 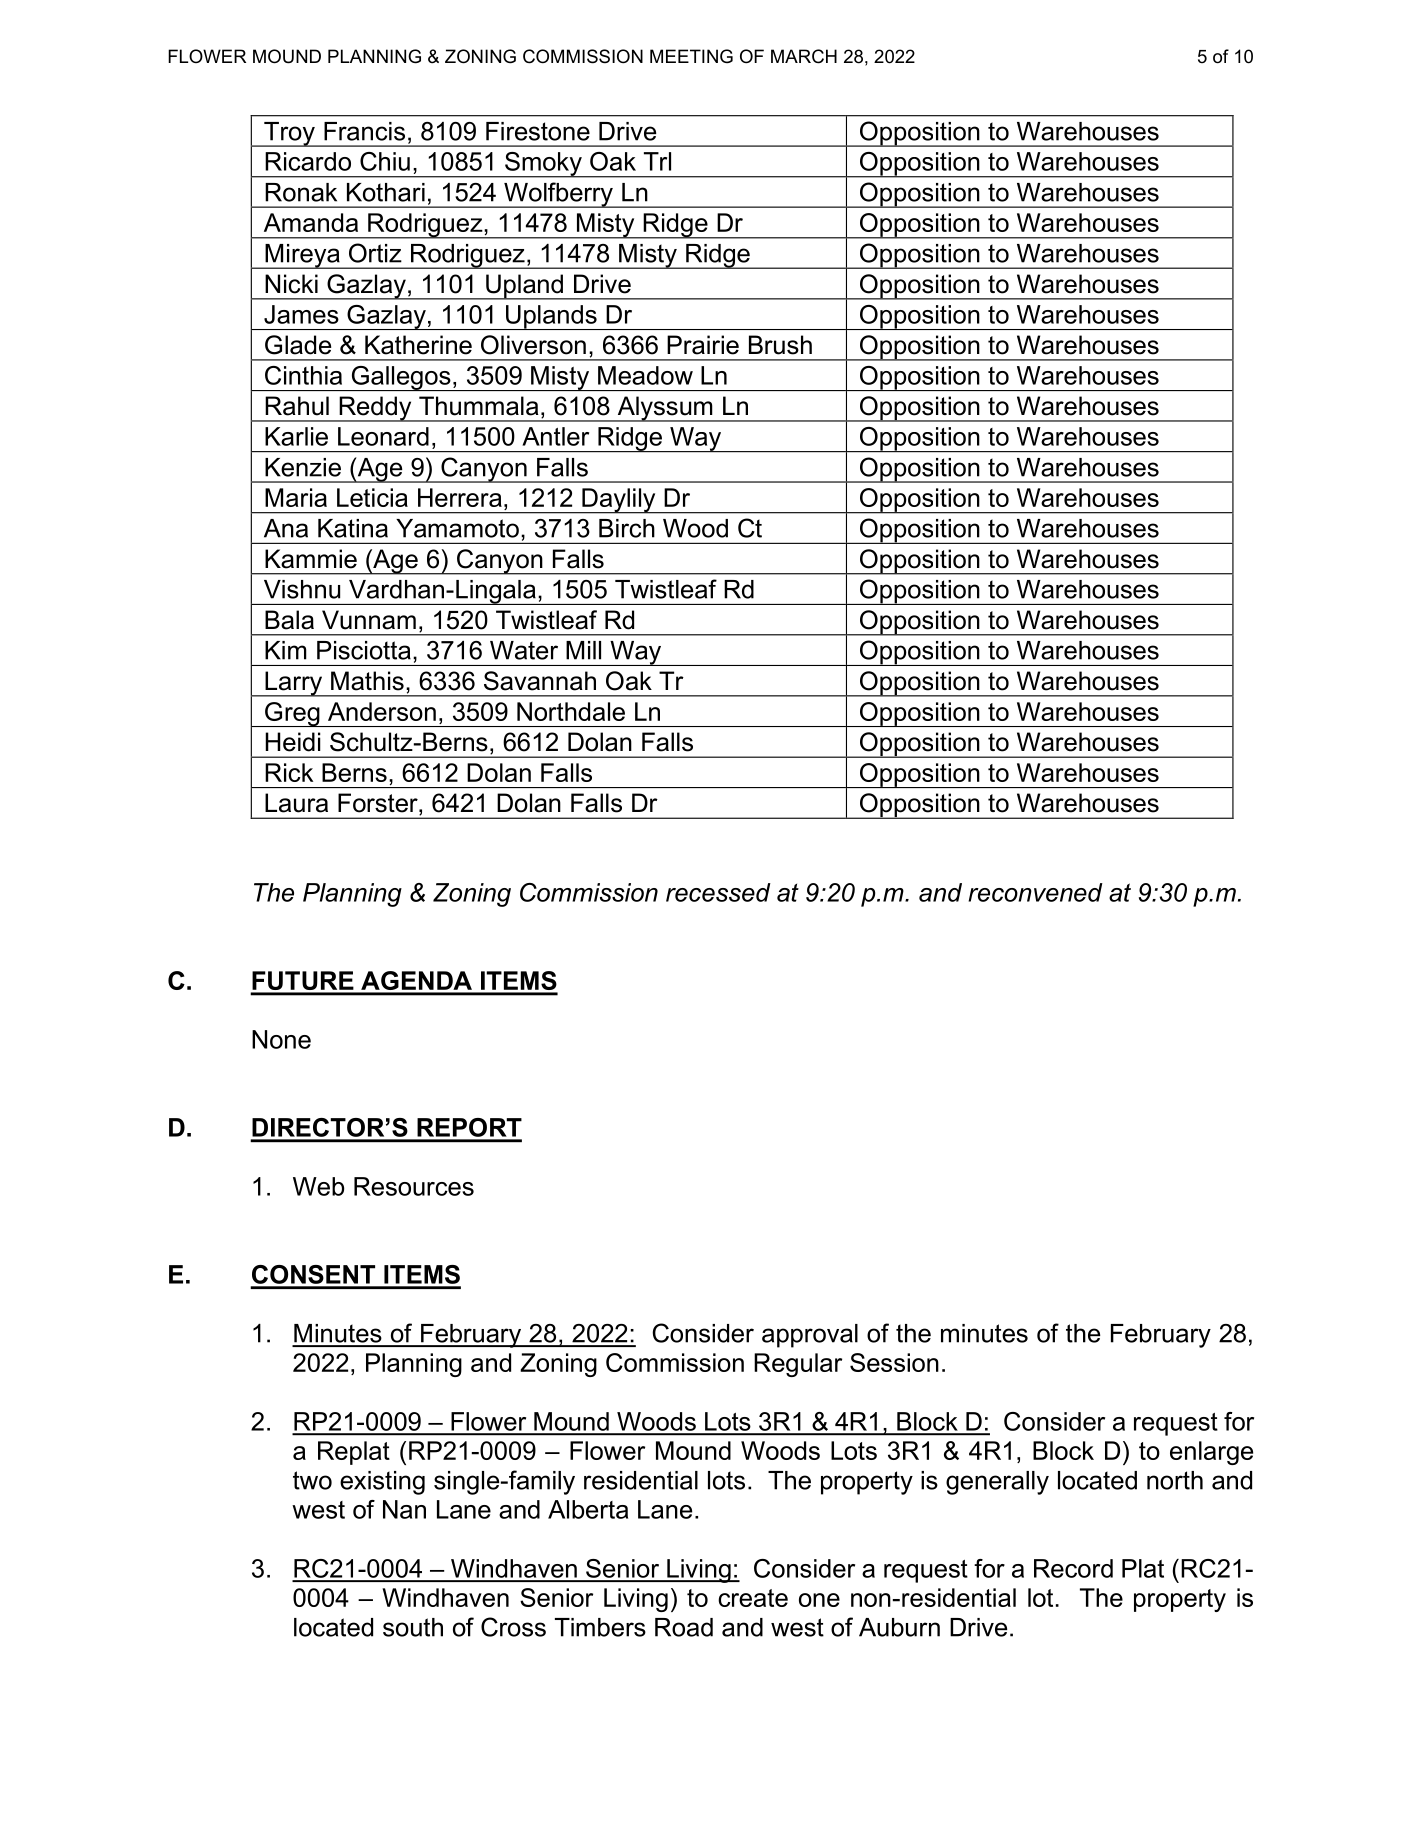 I want to click on Record, so click(x=1073, y=1568).
